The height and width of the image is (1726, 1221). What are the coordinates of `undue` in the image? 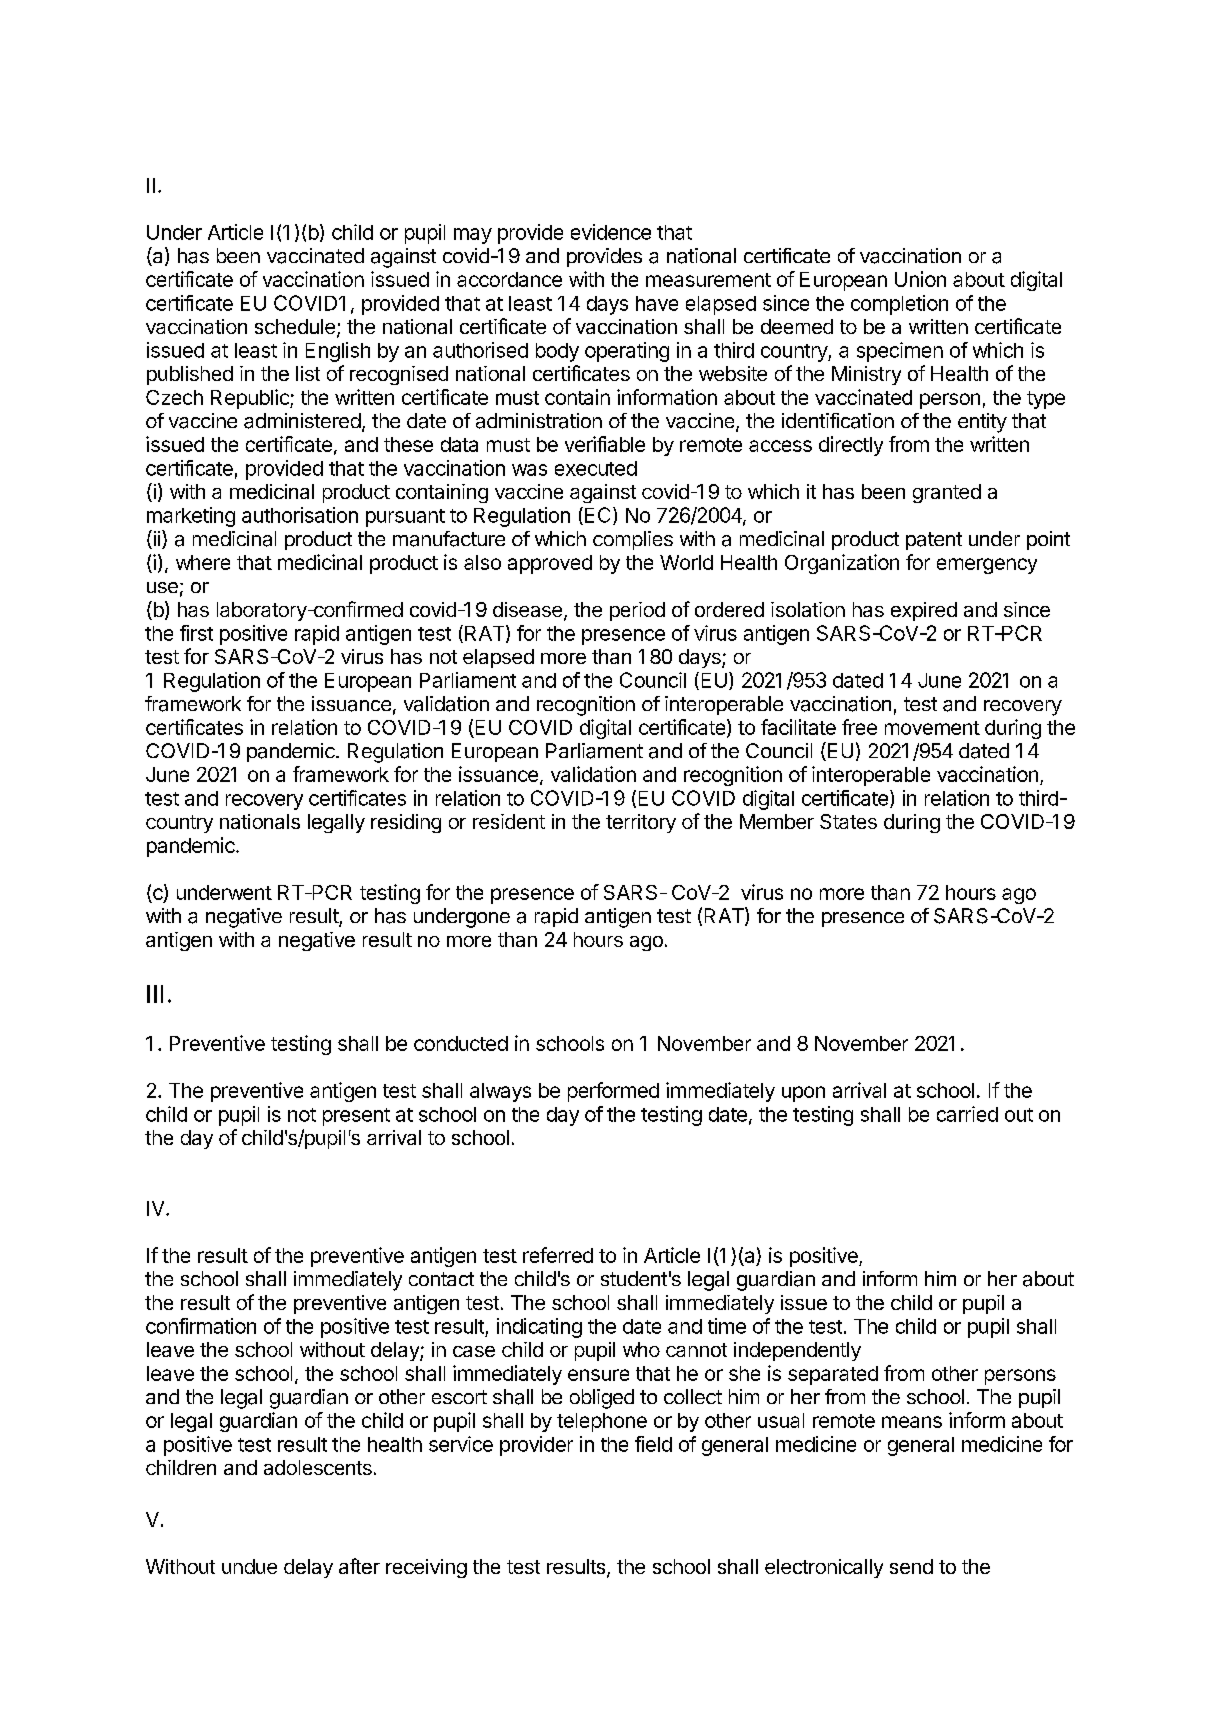 It's located at (249, 1566).
